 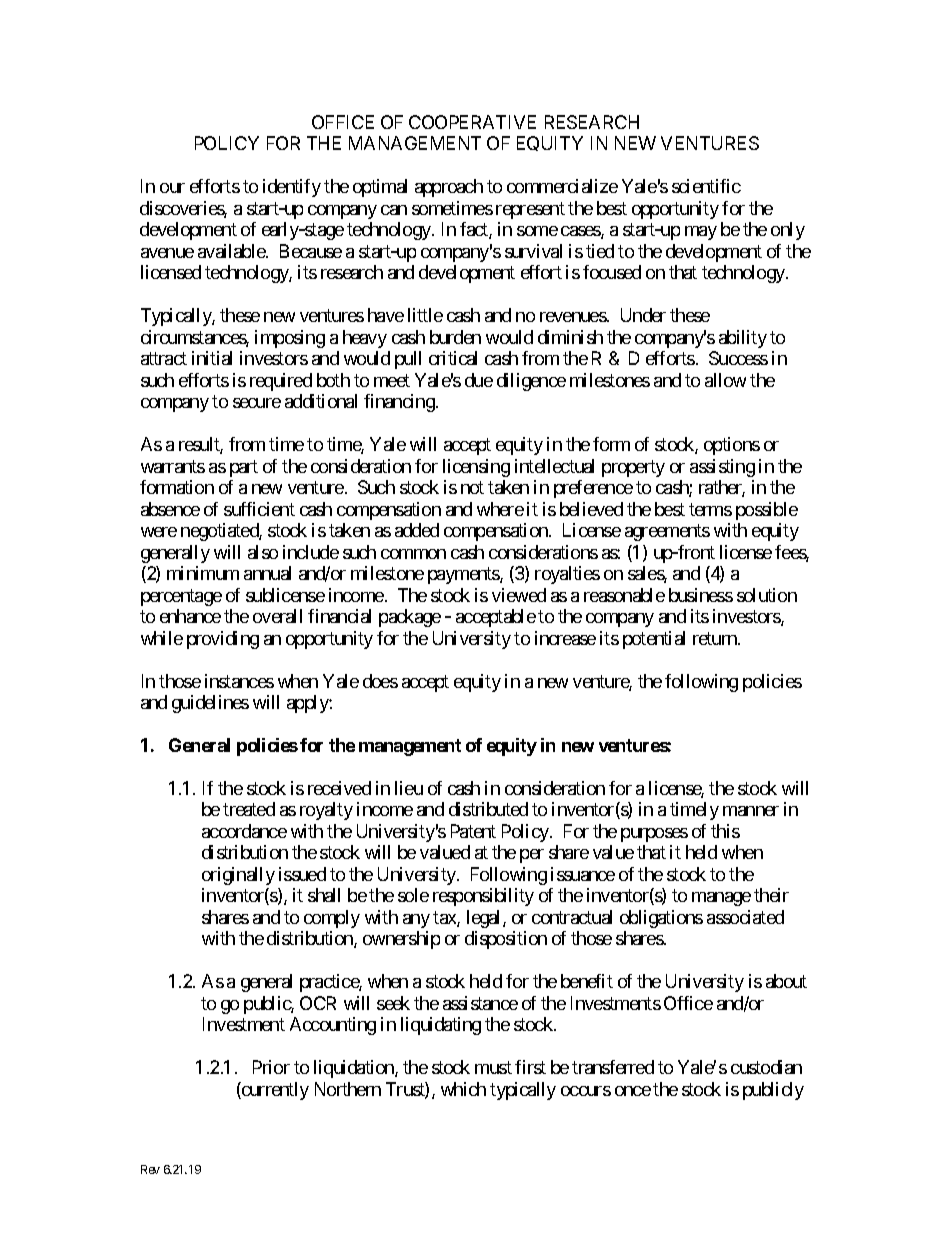 What do you see at coordinates (706, 186) in the screenshot?
I see `scientific` at bounding box center [706, 186].
